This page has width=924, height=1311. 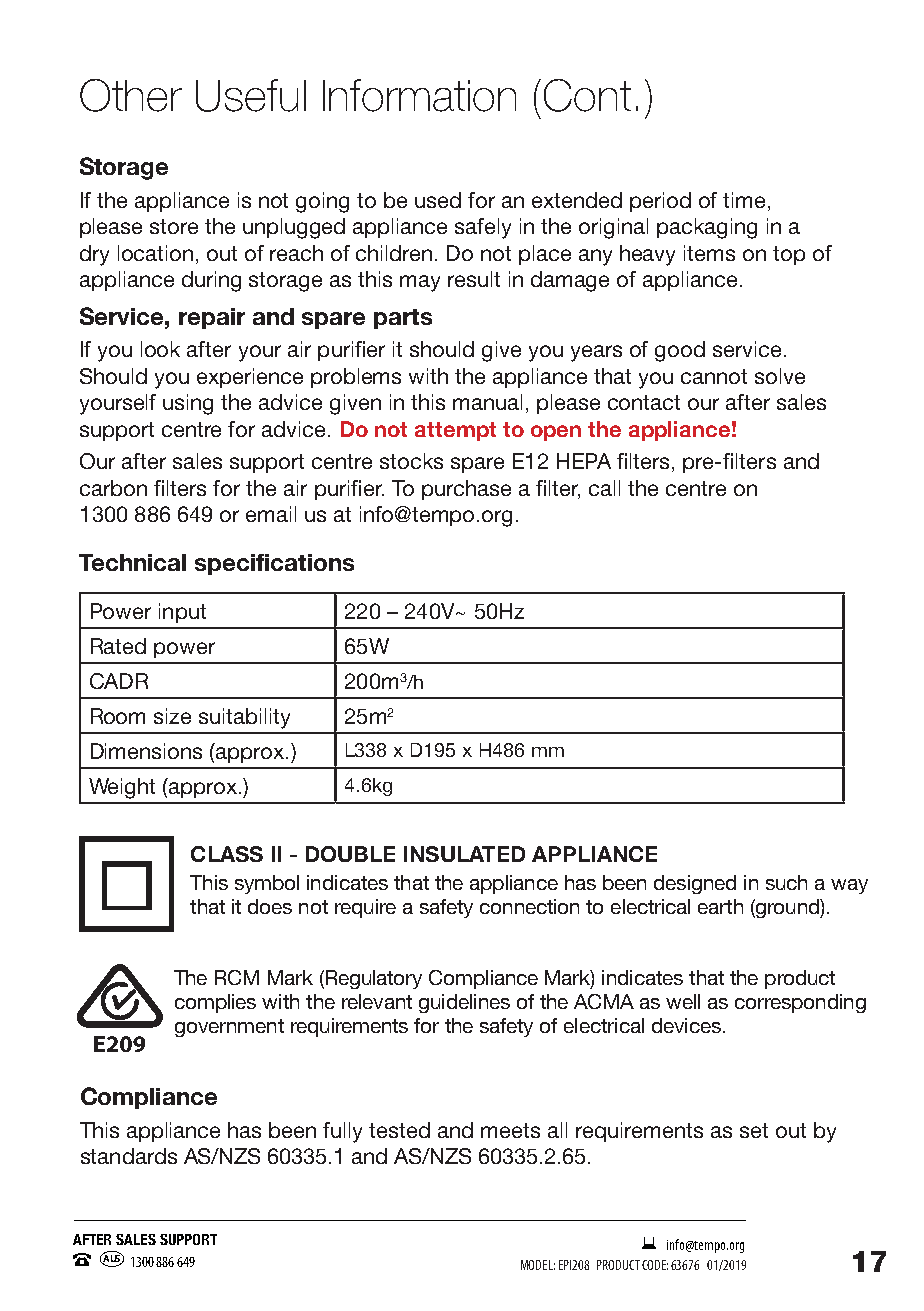 I want to click on carbon, so click(x=113, y=488).
